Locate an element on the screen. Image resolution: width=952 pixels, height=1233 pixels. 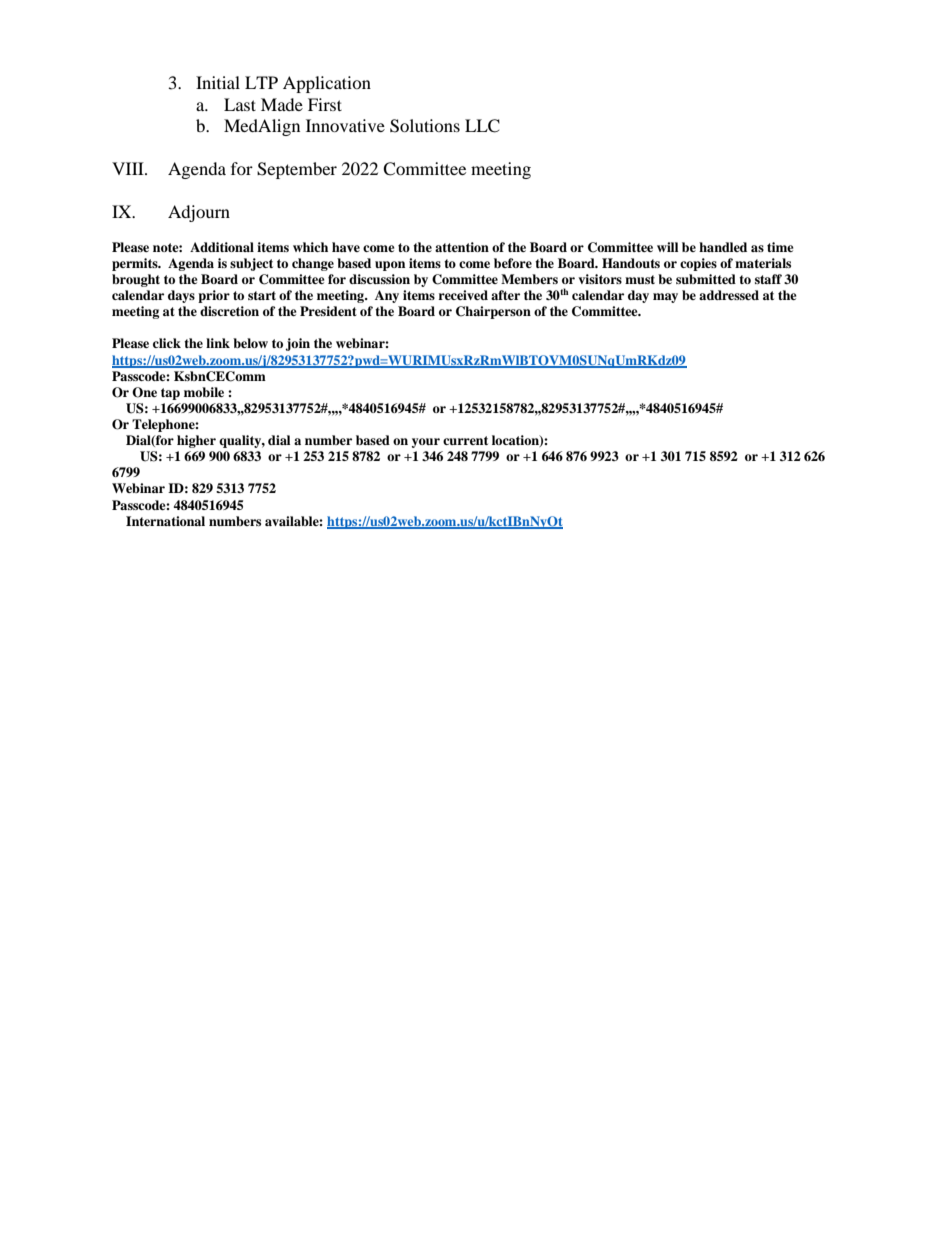
your is located at coordinates (426, 443).
